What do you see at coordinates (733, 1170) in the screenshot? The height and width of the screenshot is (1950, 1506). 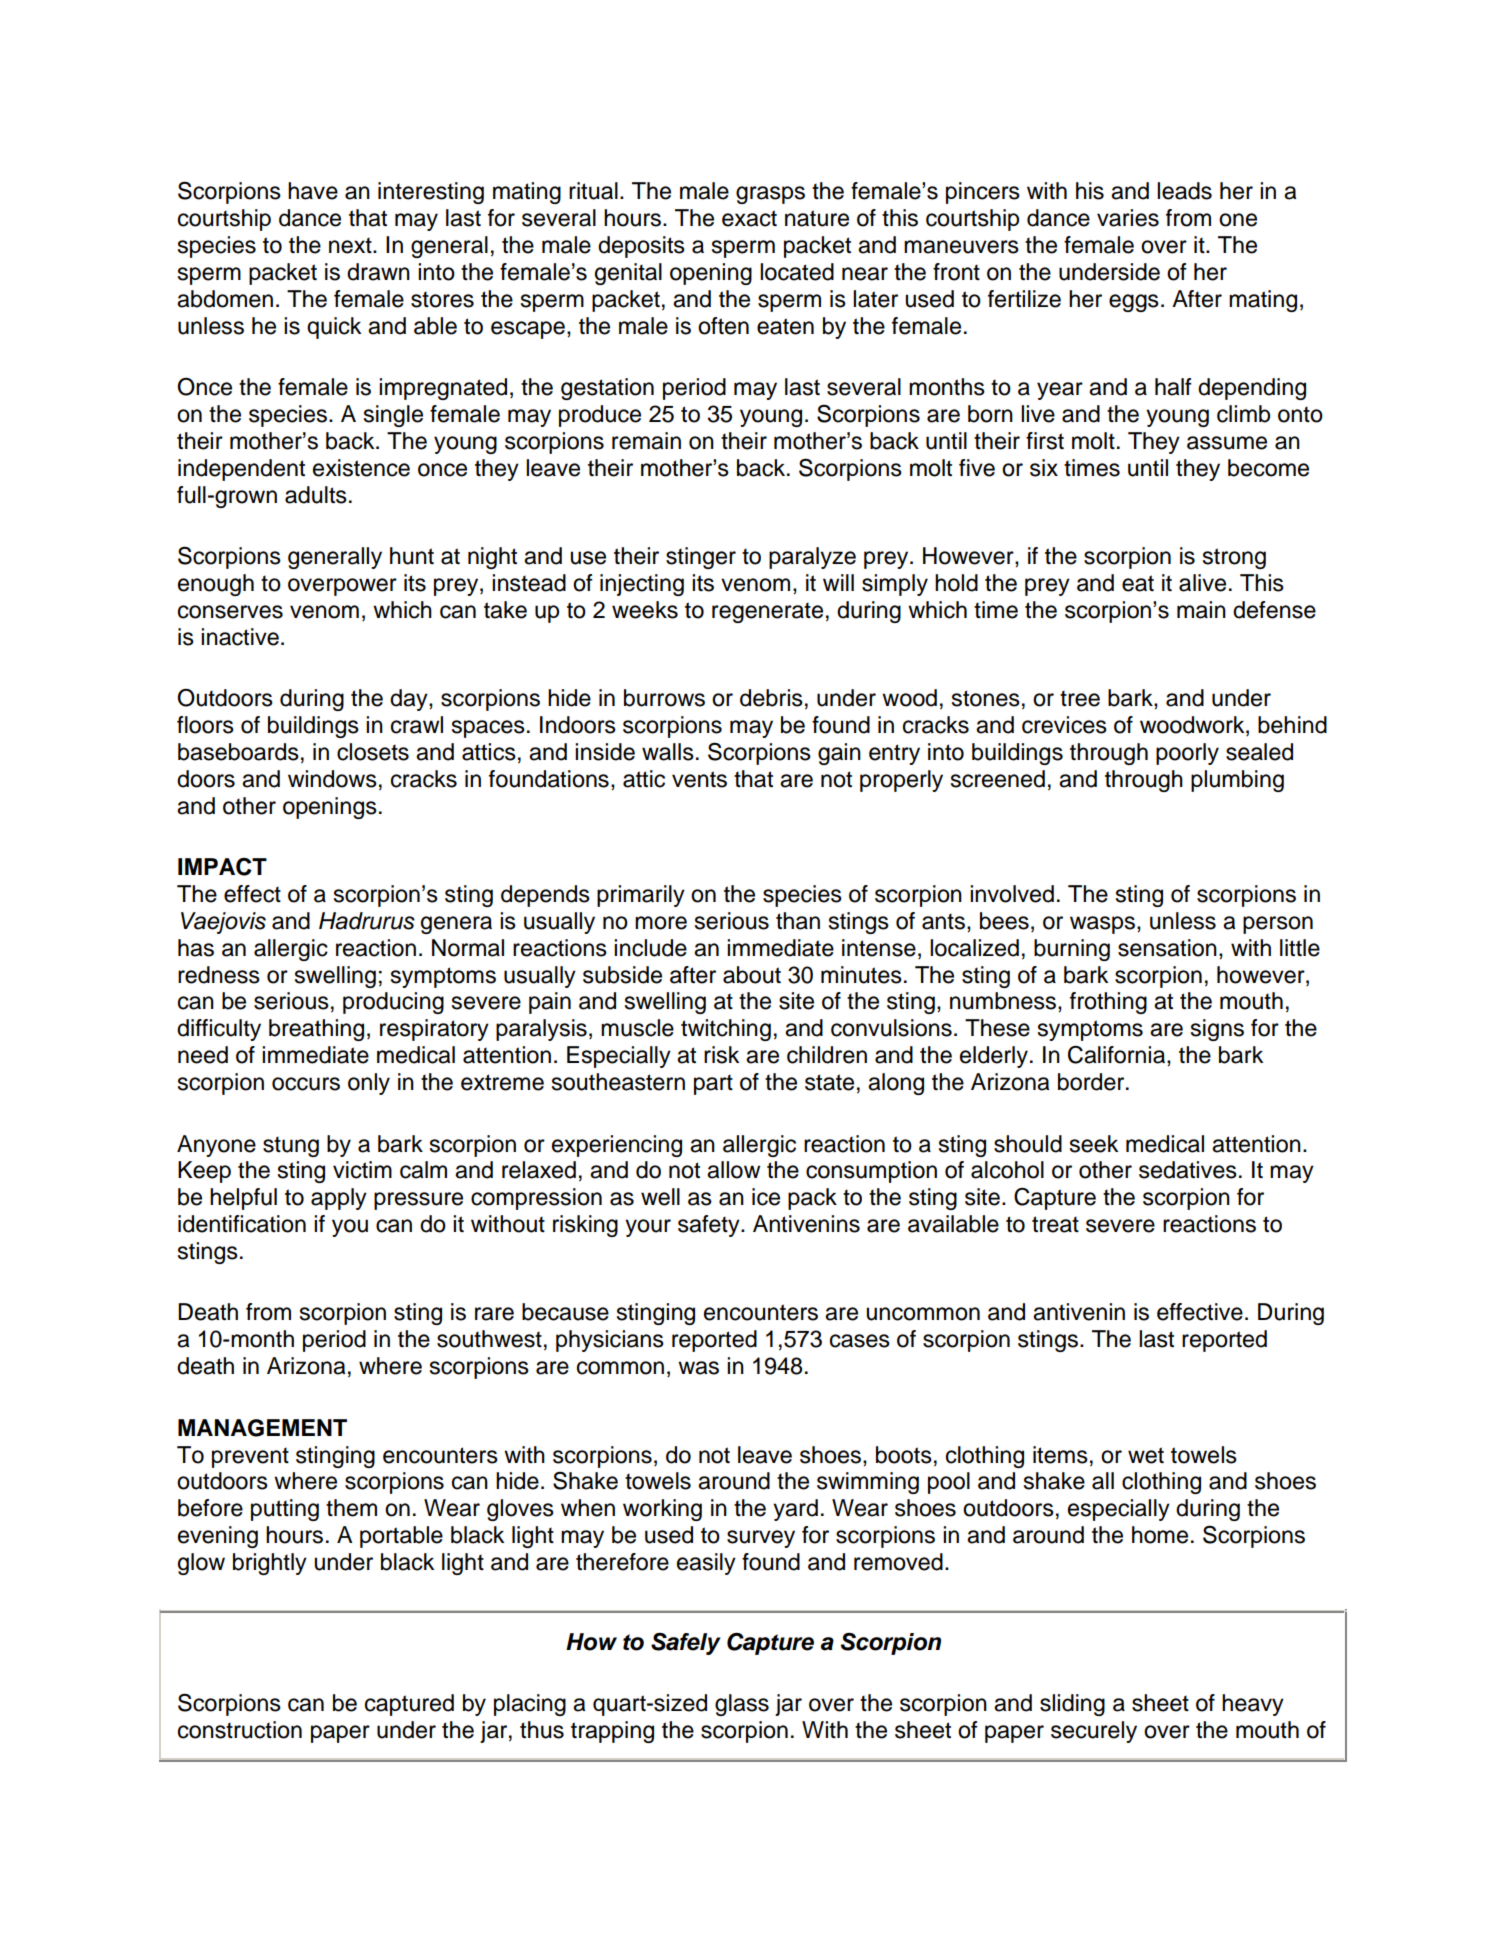 I see `allow` at bounding box center [733, 1170].
